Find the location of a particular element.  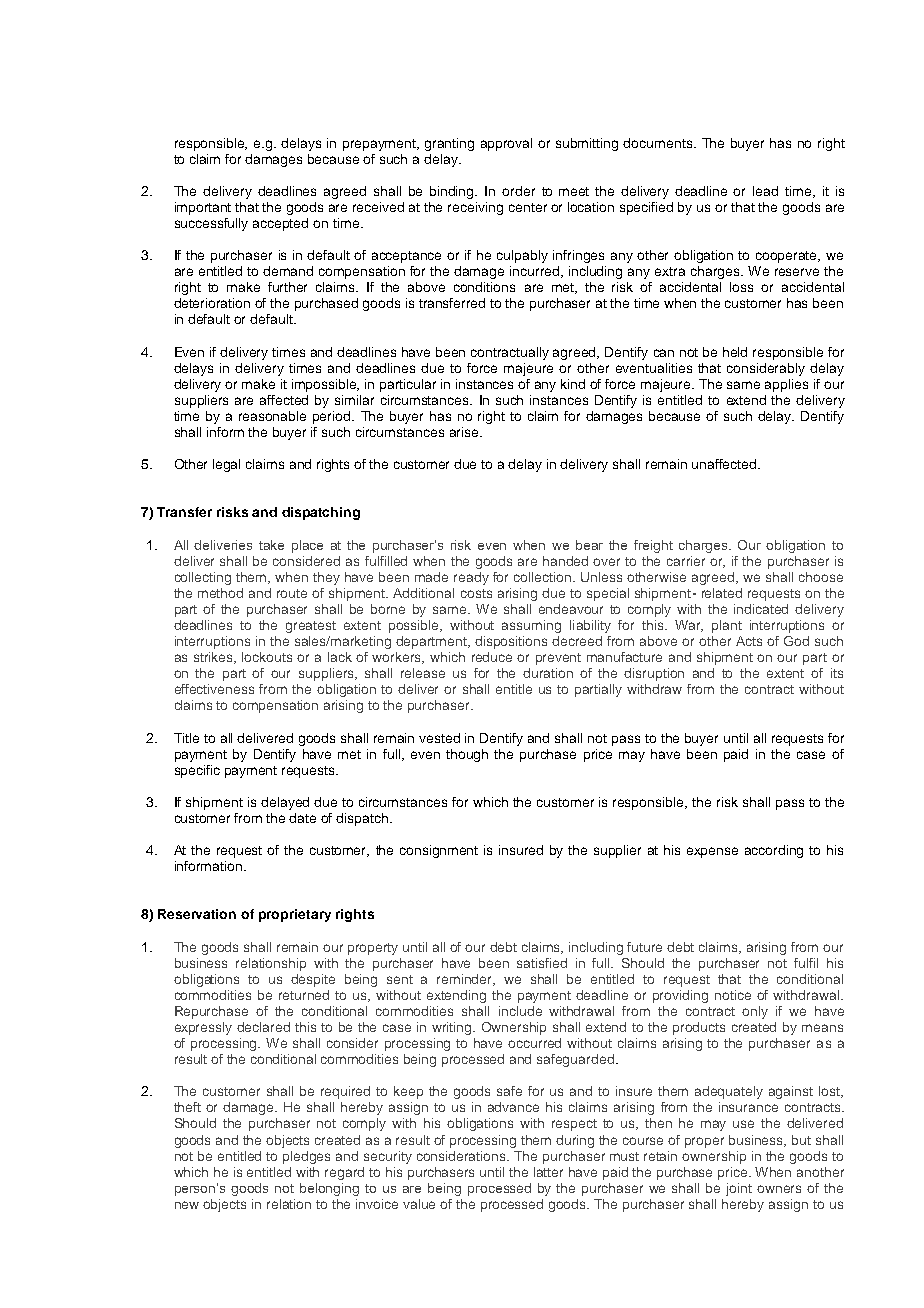

date is located at coordinates (302, 818).
